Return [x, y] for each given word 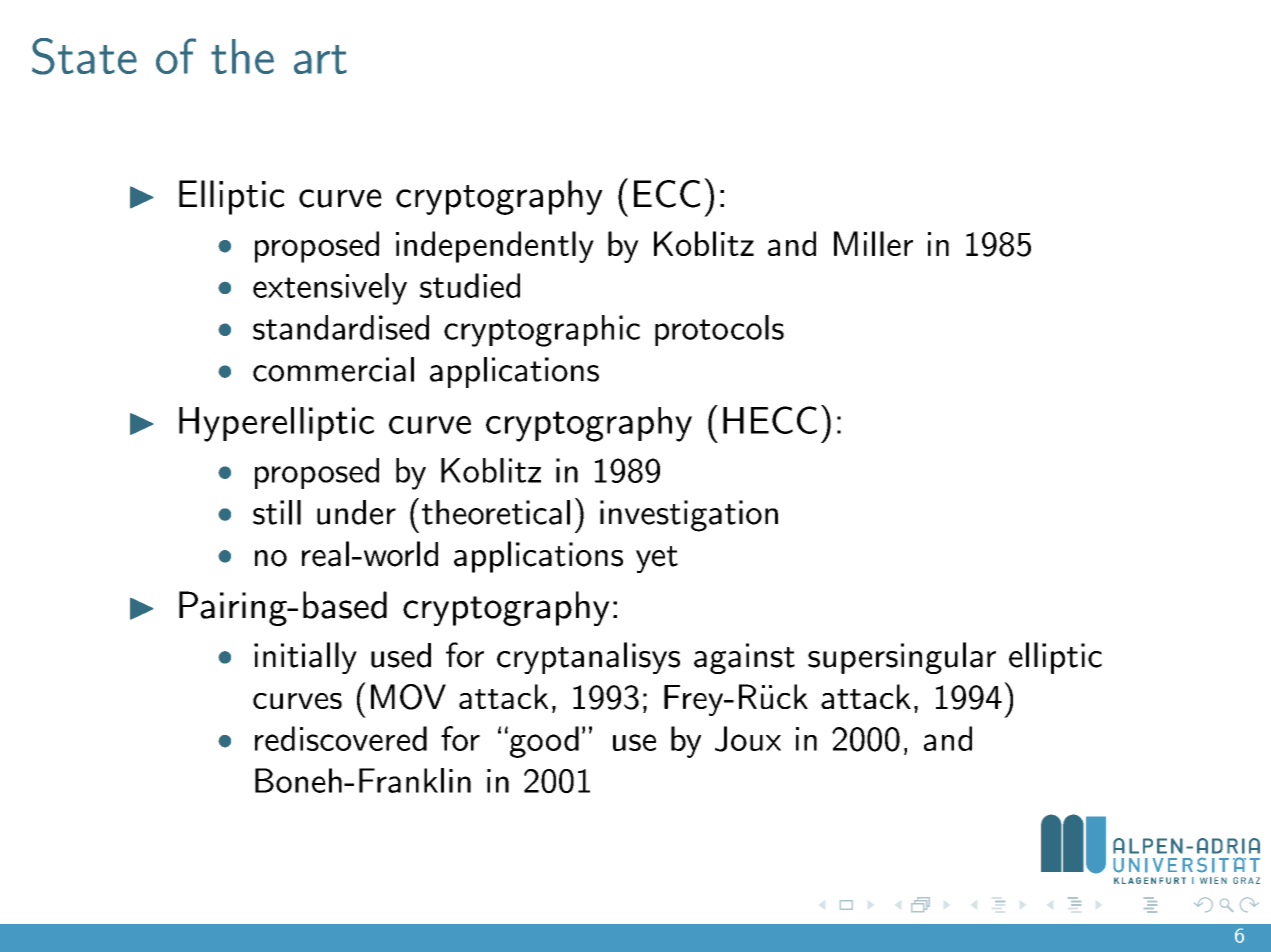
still [277, 512]
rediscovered [341, 738]
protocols [719, 330]
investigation [689, 516]
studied [470, 285]
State [84, 56]
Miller [873, 243]
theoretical [496, 512]
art [320, 59]
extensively [330, 289]
